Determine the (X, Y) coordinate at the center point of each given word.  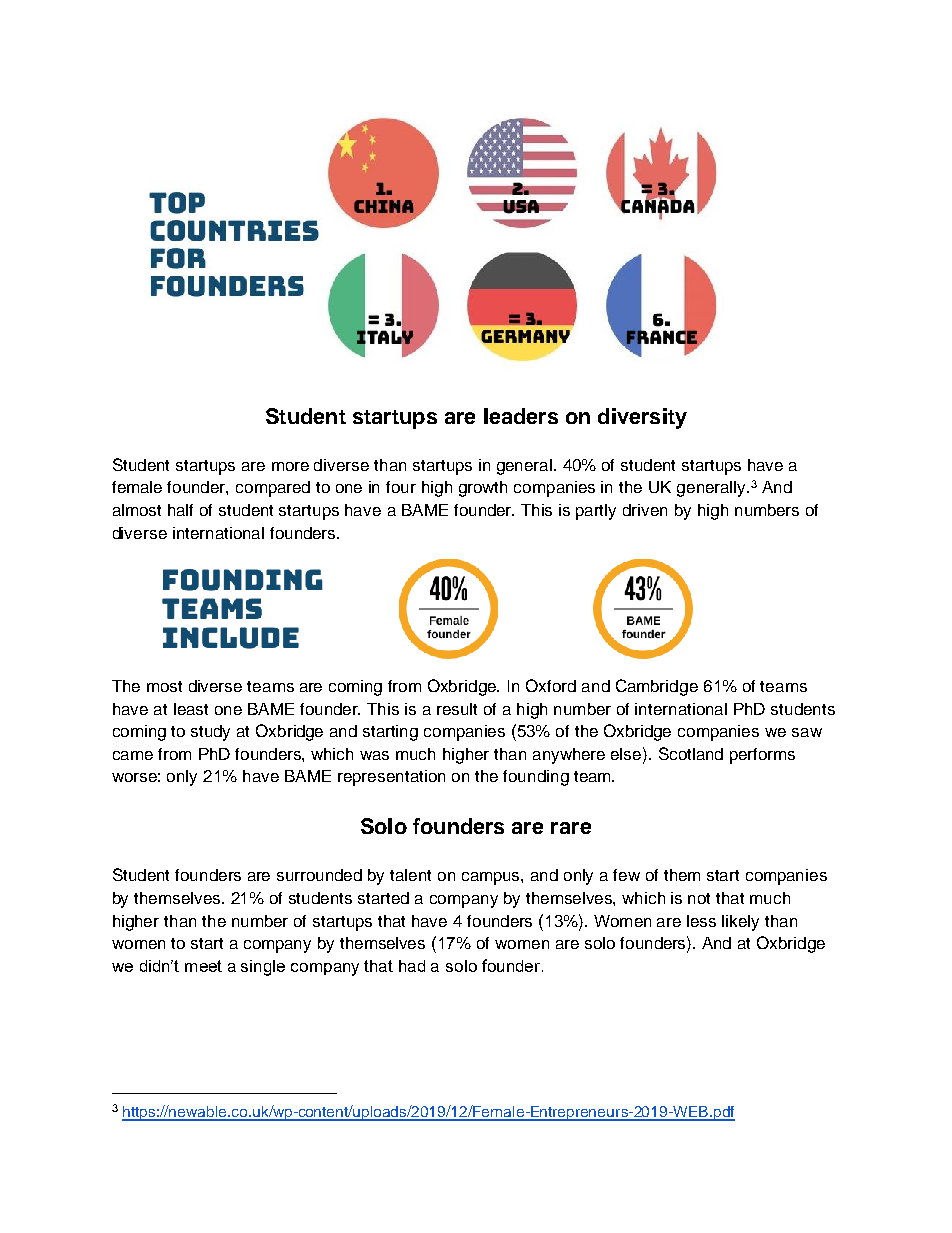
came (133, 755)
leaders (521, 416)
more (290, 466)
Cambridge (657, 687)
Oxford (551, 685)
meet (203, 966)
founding (536, 778)
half (180, 510)
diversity (642, 418)
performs (762, 756)
